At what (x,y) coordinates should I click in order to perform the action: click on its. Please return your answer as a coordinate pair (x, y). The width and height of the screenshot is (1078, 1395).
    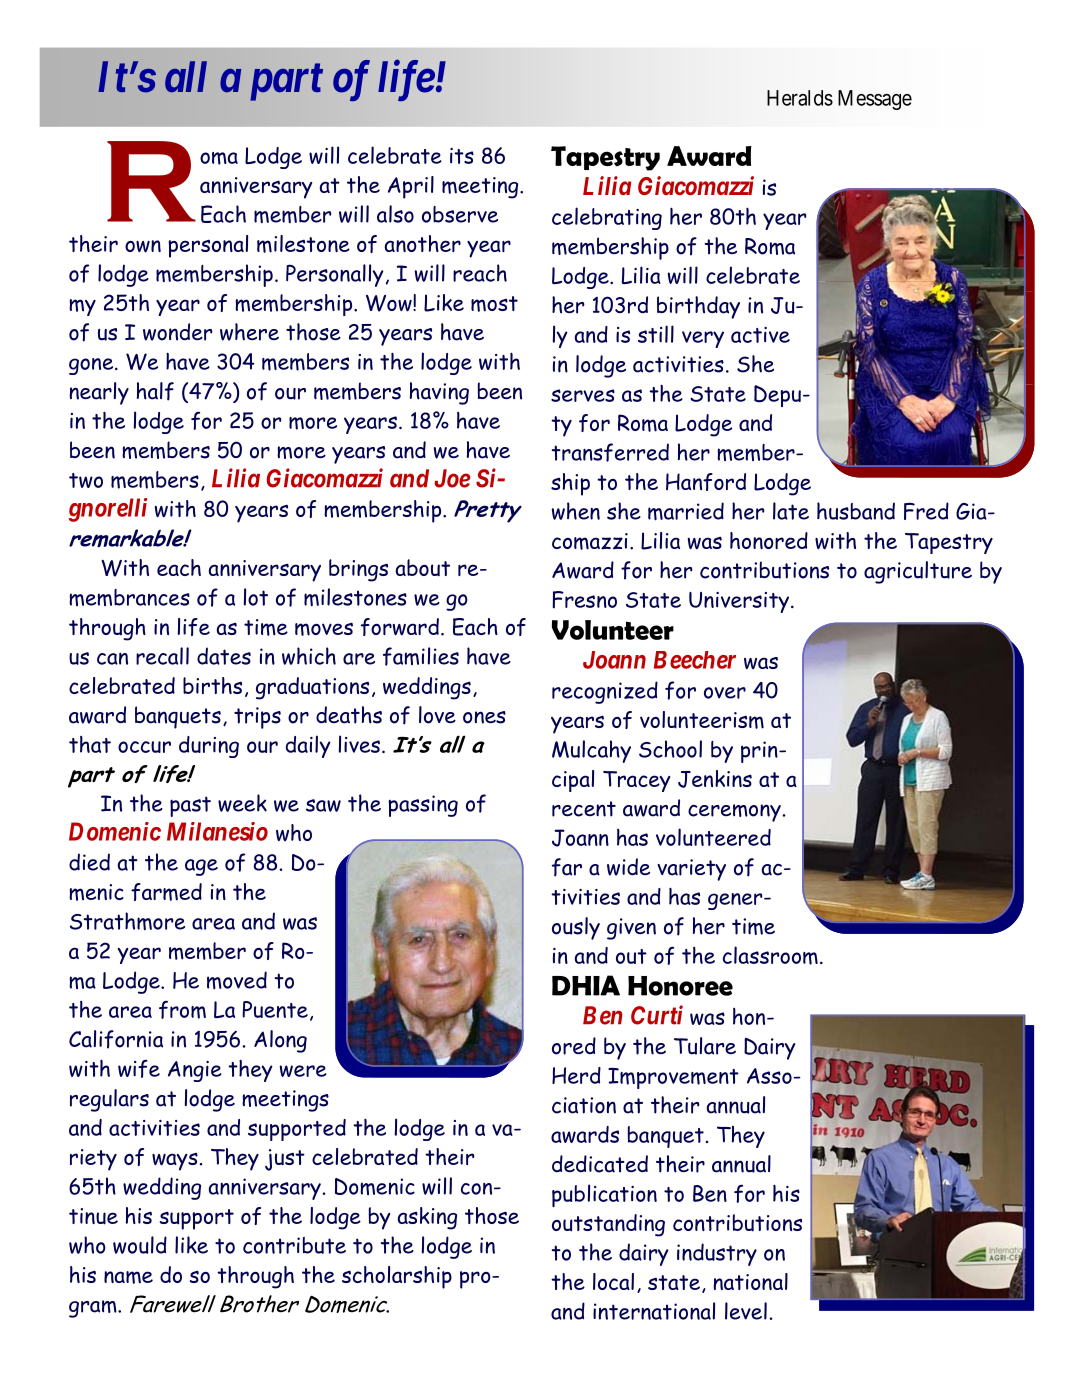
    Looking at the image, I should click on (462, 156).
